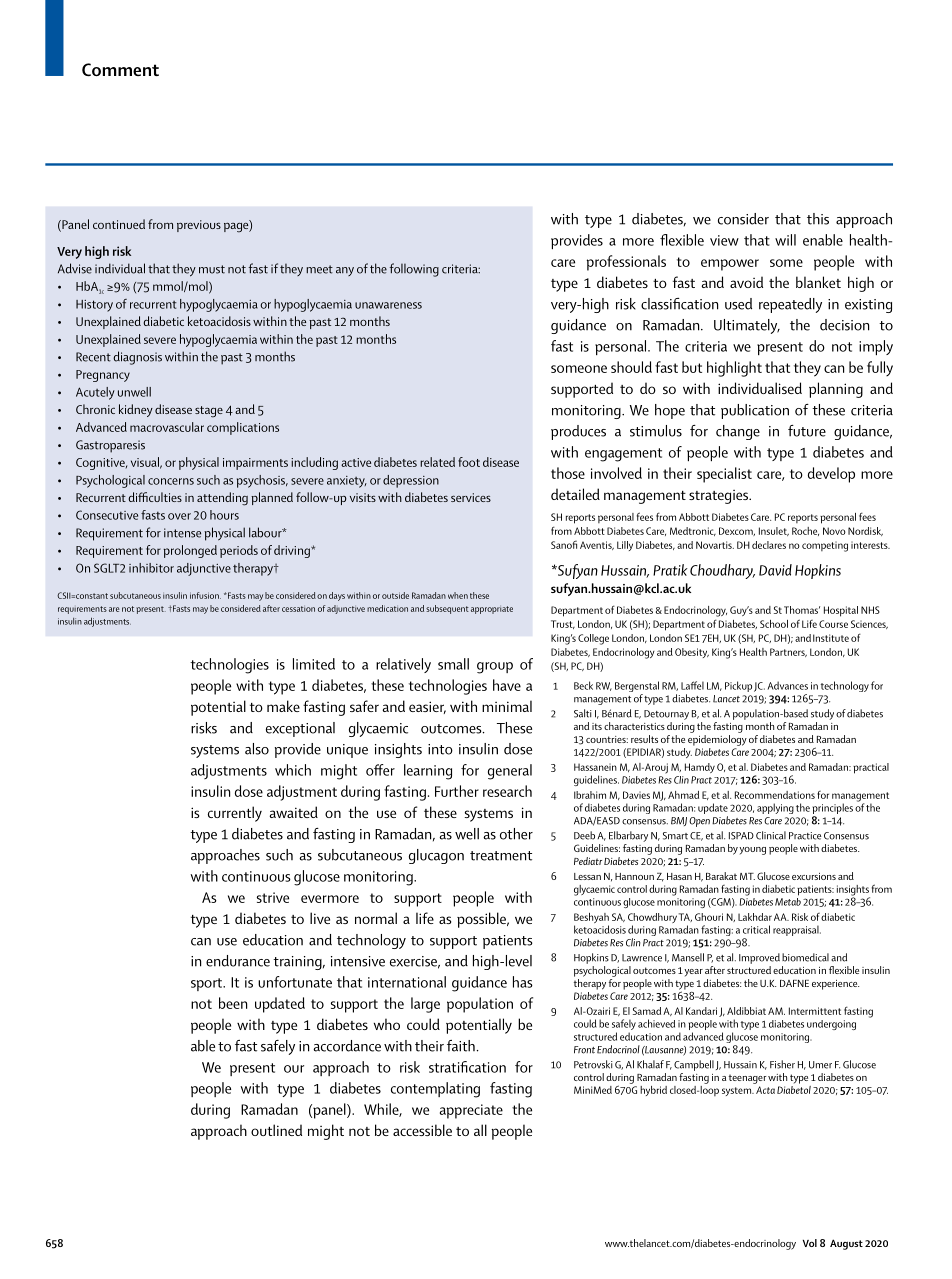 This screenshot has width=952, height=1279. What do you see at coordinates (345, 271) in the screenshot?
I see `any` at bounding box center [345, 271].
